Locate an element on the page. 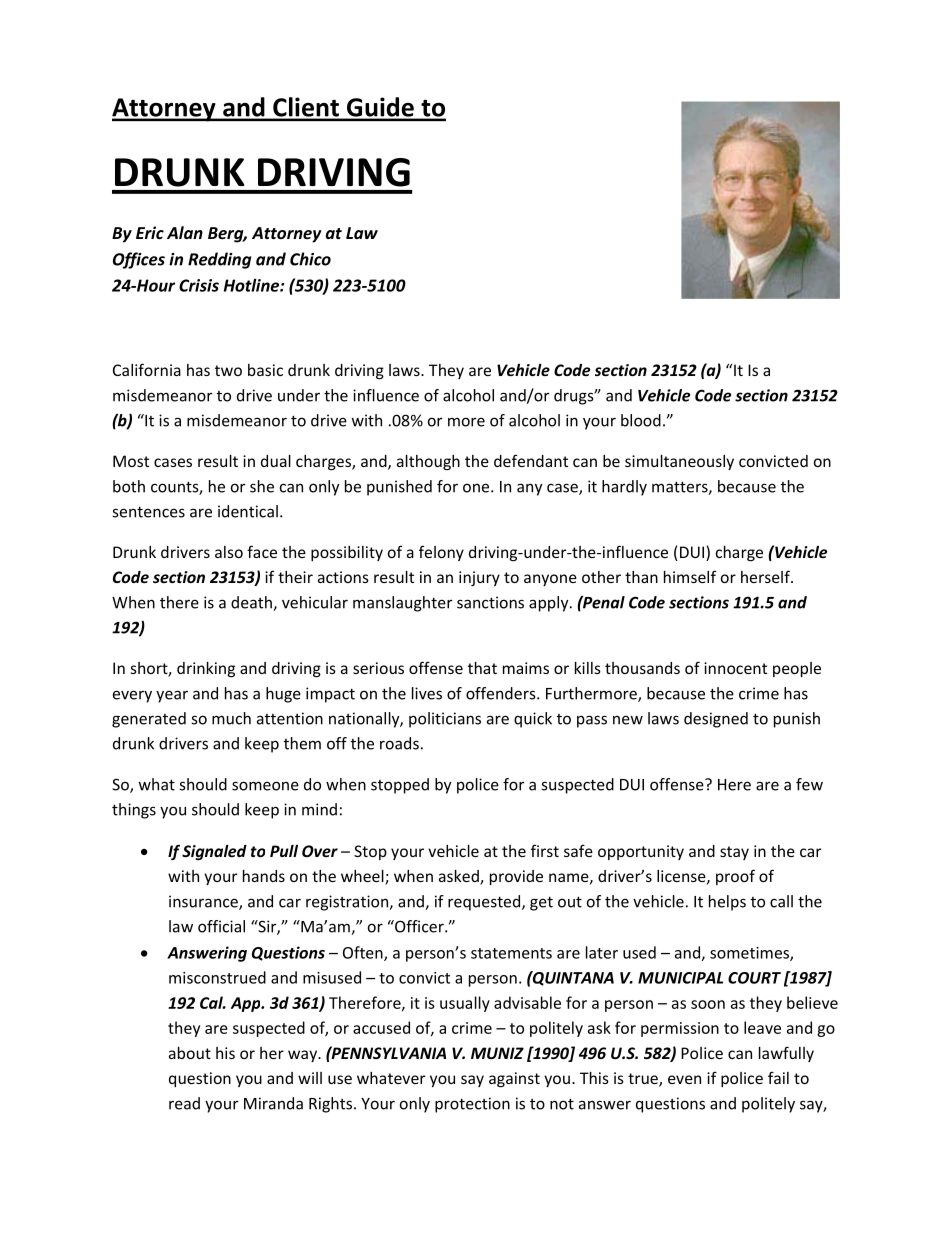 The height and width of the page is (1233, 952). Chico is located at coordinates (310, 259).
